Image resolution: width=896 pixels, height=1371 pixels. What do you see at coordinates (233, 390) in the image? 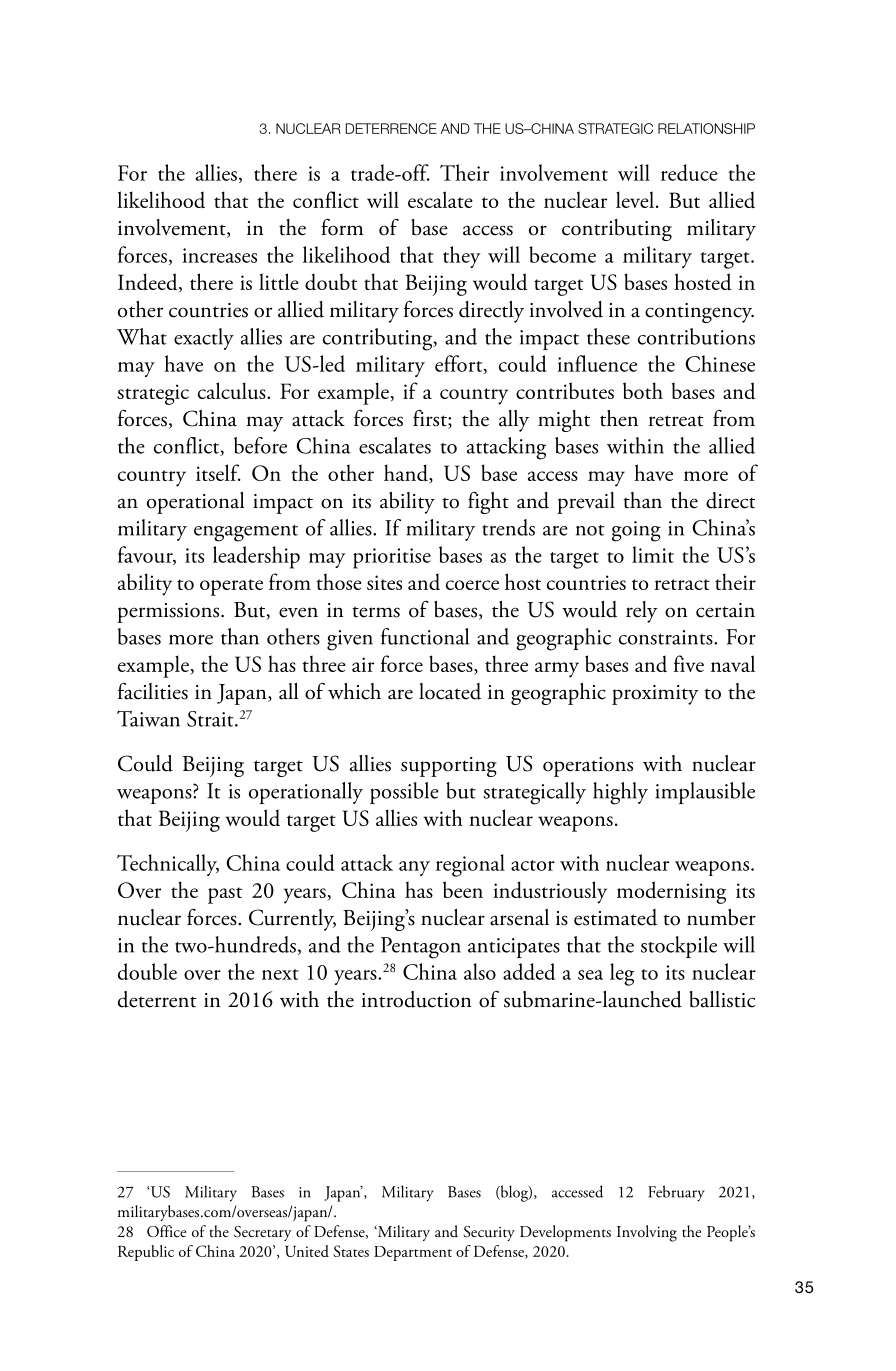
I see `calculus` at bounding box center [233, 390].
